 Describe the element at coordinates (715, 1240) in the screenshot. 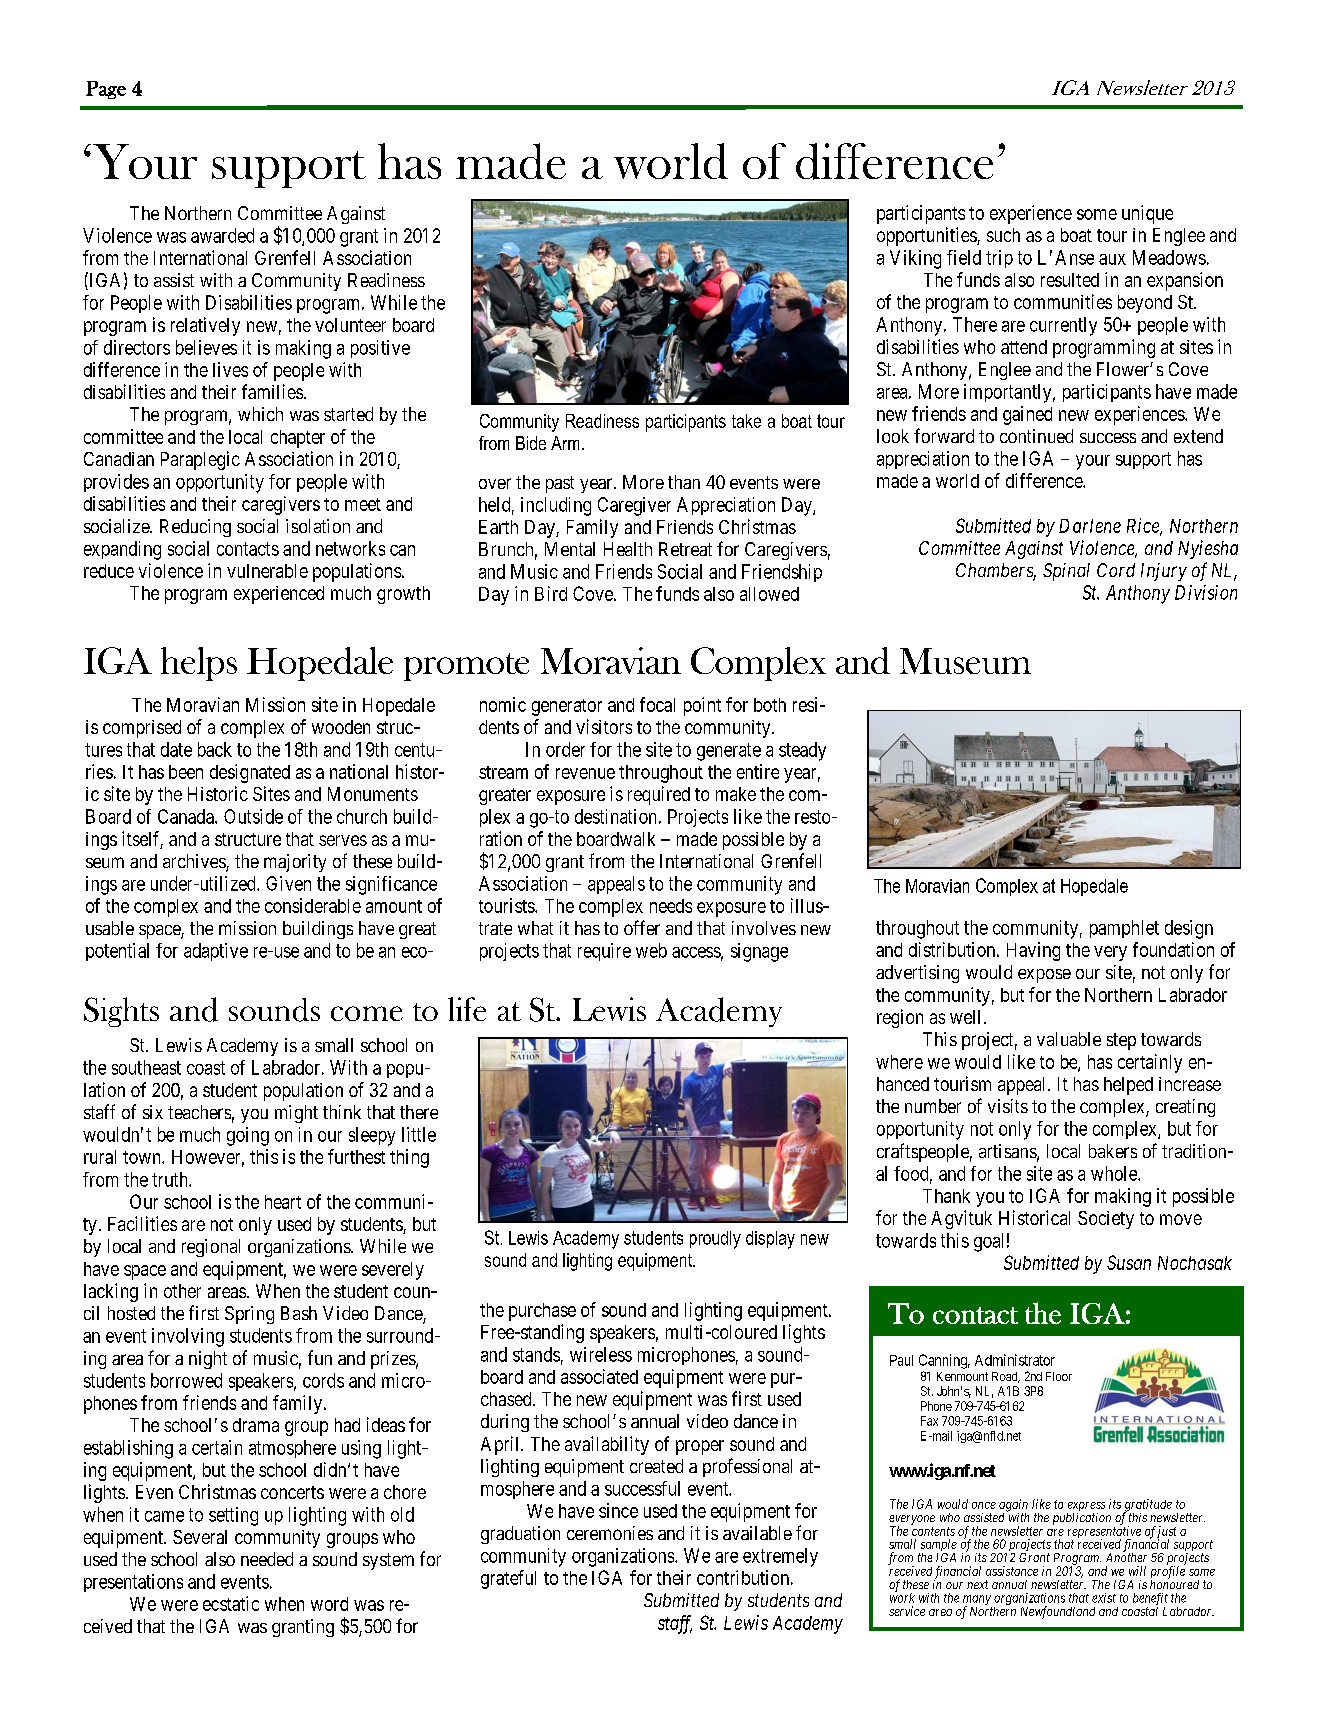

I see `proudly` at that location.
